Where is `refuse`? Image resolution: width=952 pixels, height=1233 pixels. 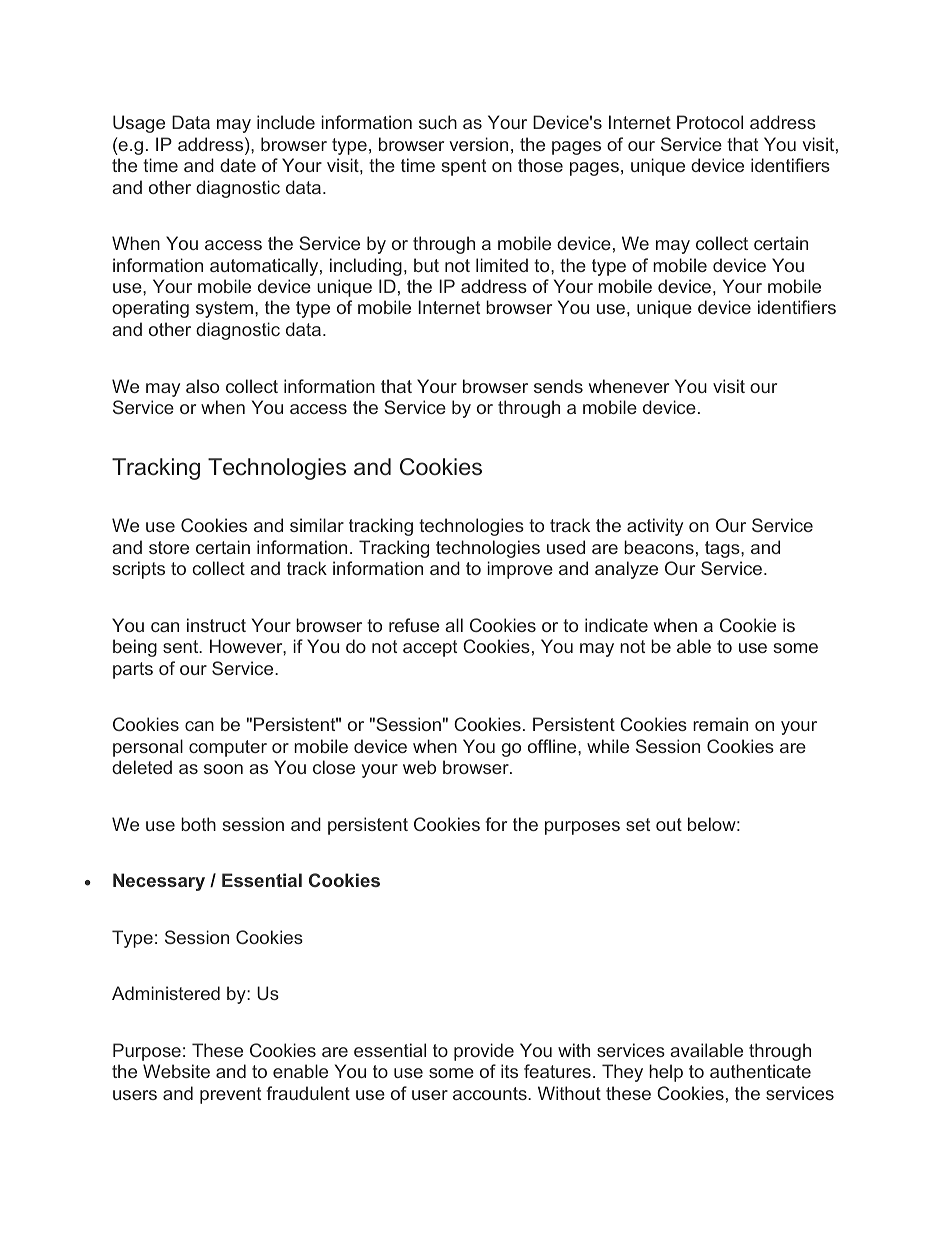 refuse is located at coordinates (414, 625).
